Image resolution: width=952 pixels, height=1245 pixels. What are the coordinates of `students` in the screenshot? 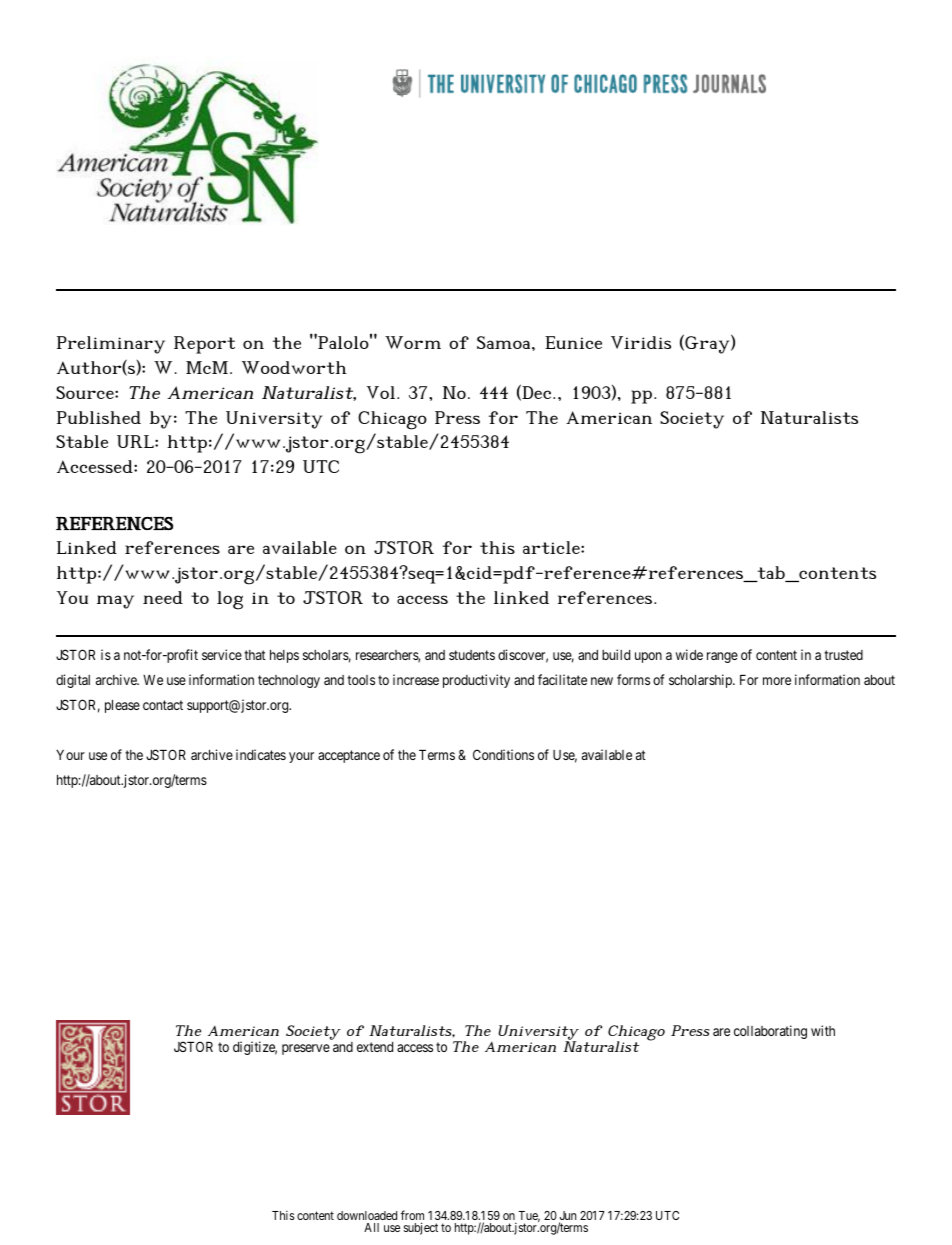 It's located at (472, 655).
